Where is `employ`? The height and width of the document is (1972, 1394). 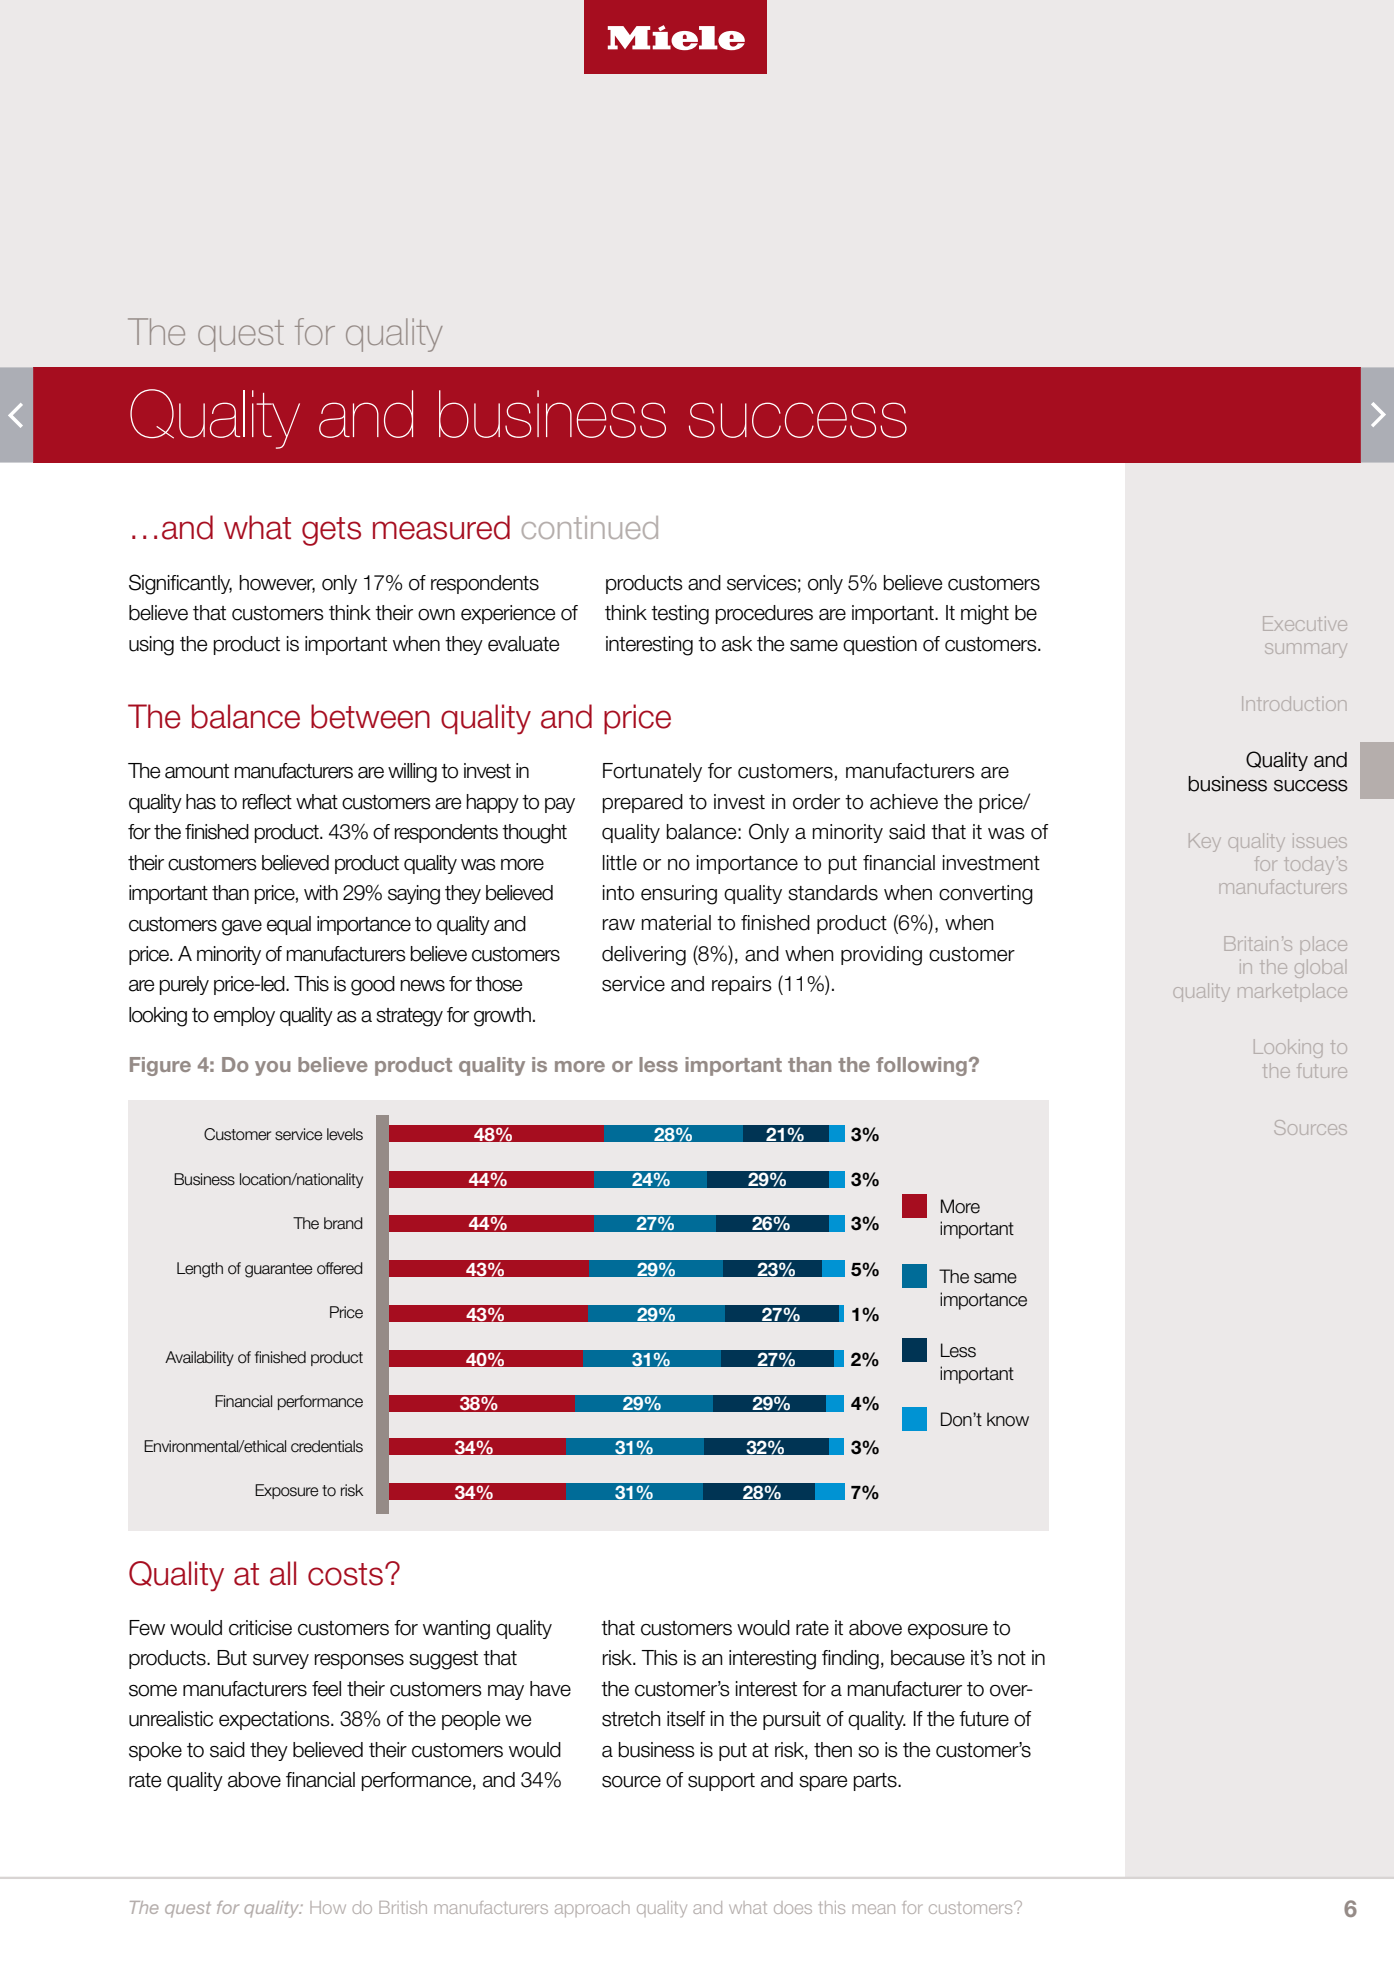
employ is located at coordinates (244, 1016).
